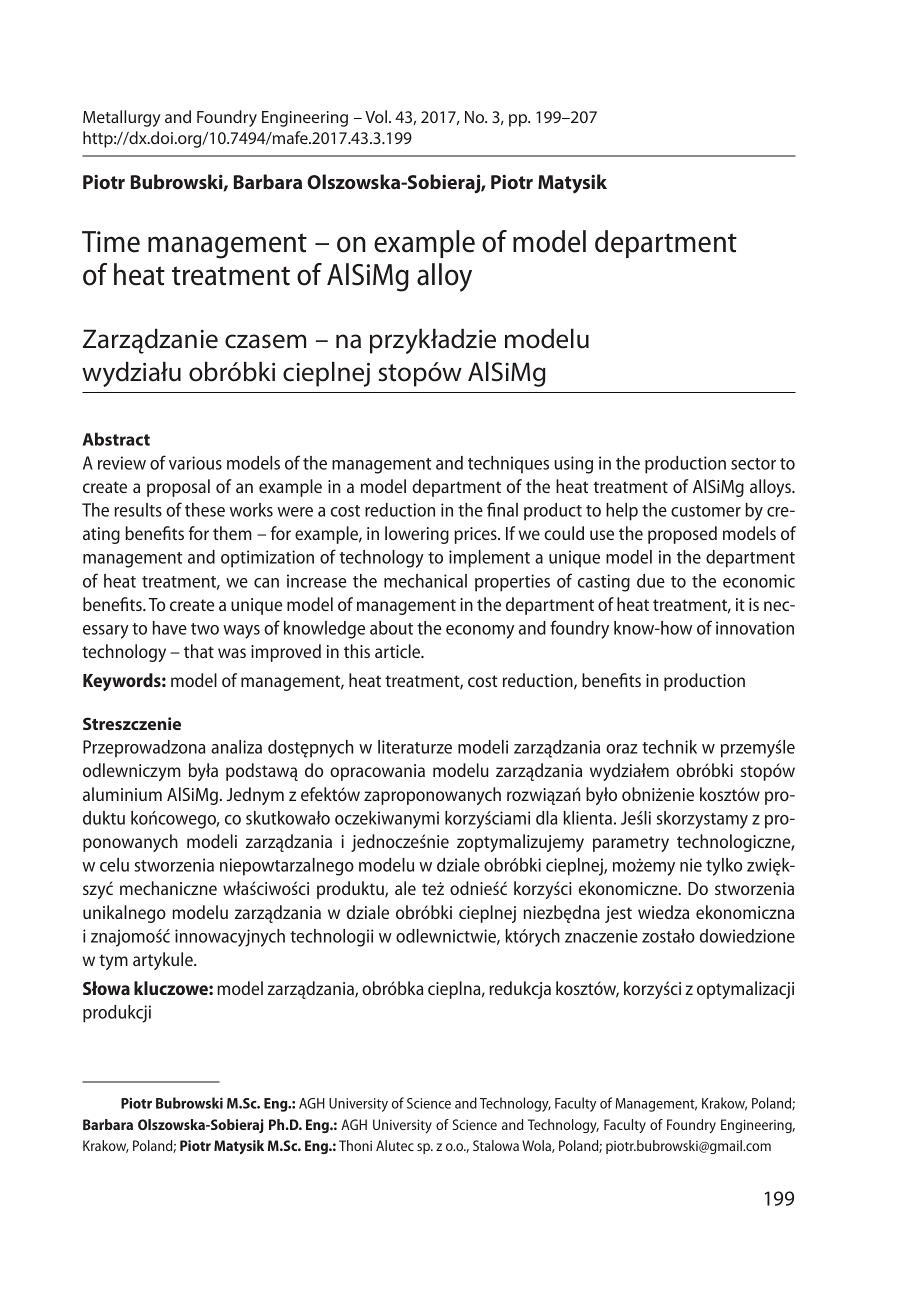 This document has width=905, height=1316. Describe the element at coordinates (706, 511) in the document. I see `customer` at that location.
